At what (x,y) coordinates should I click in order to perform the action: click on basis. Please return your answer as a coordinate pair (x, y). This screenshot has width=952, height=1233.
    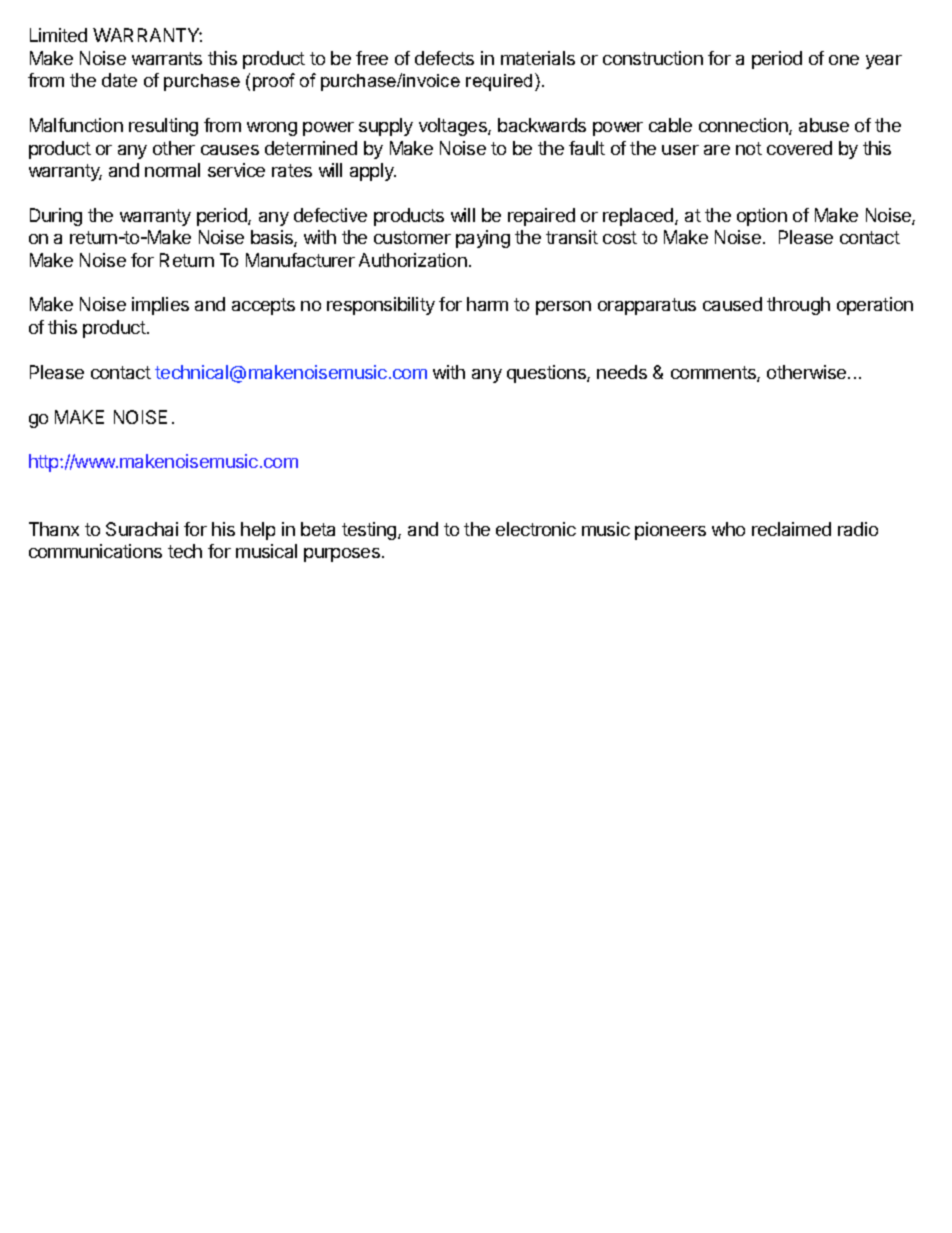
    Looking at the image, I should click on (273, 238).
